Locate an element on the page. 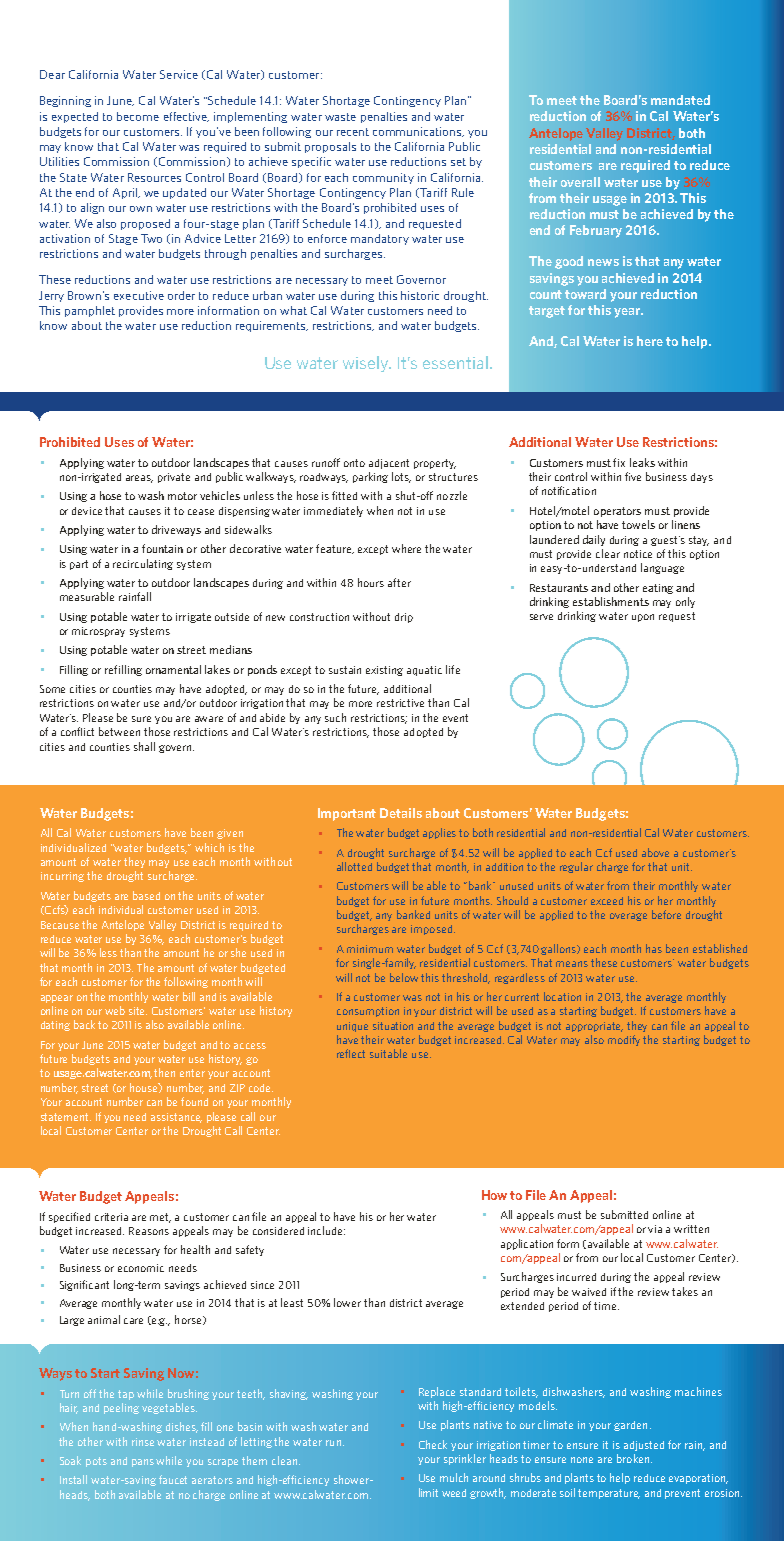 The height and width of the document is (1541, 784). based is located at coordinates (146, 895).
